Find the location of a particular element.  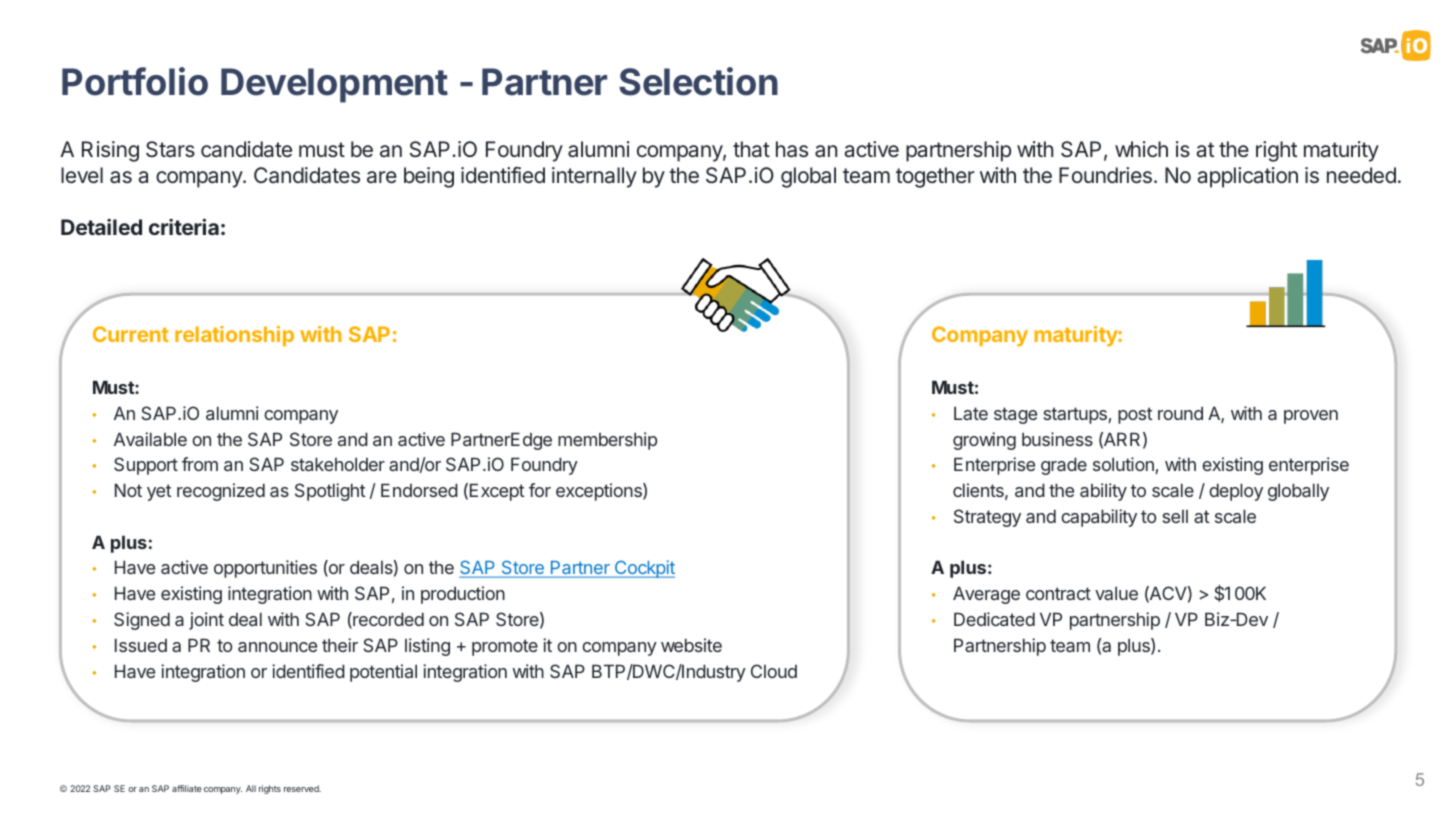

Selection is located at coordinates (698, 81).
